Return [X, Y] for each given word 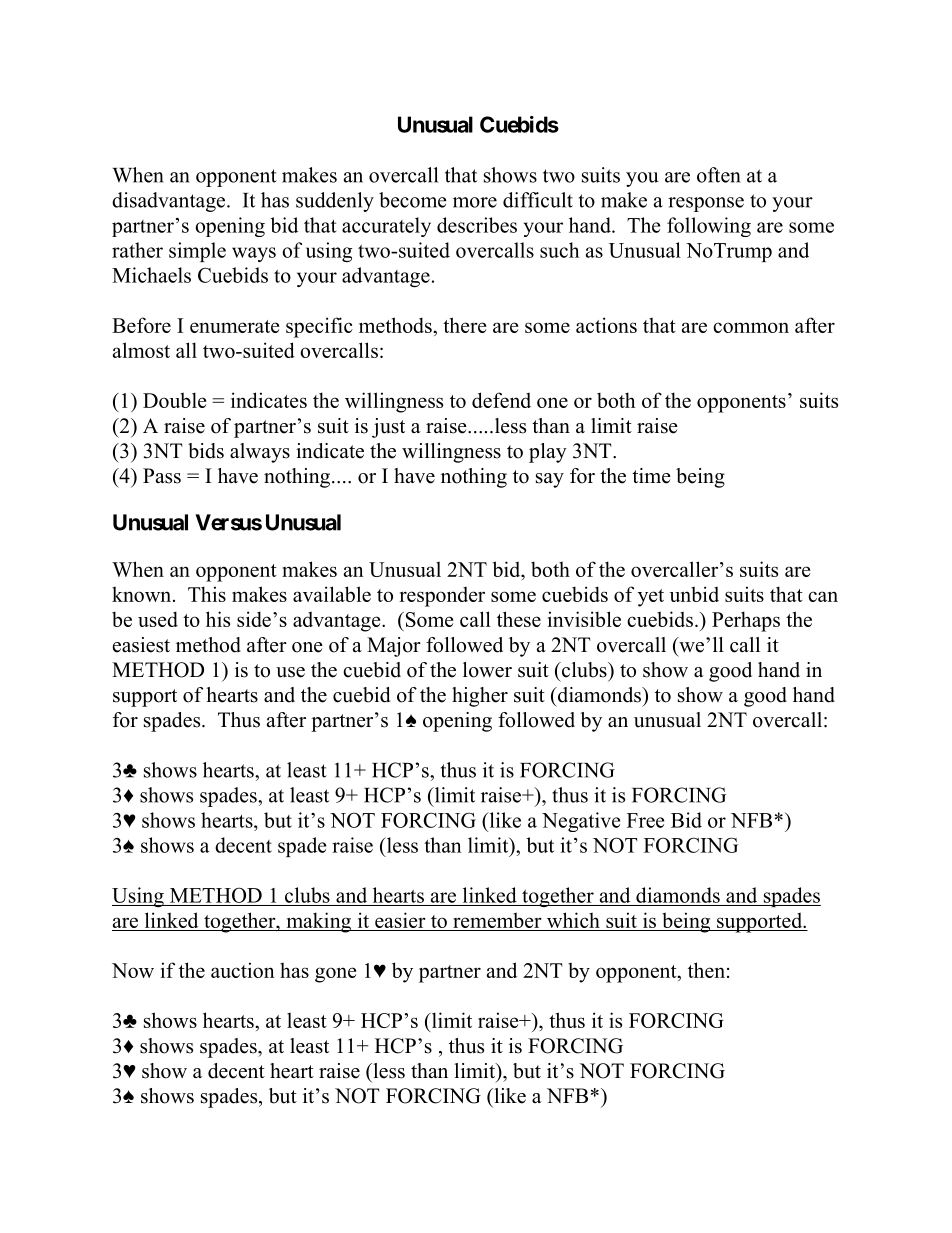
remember [497, 920]
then [706, 970]
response [706, 204]
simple [197, 252]
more [475, 202]
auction [243, 970]
